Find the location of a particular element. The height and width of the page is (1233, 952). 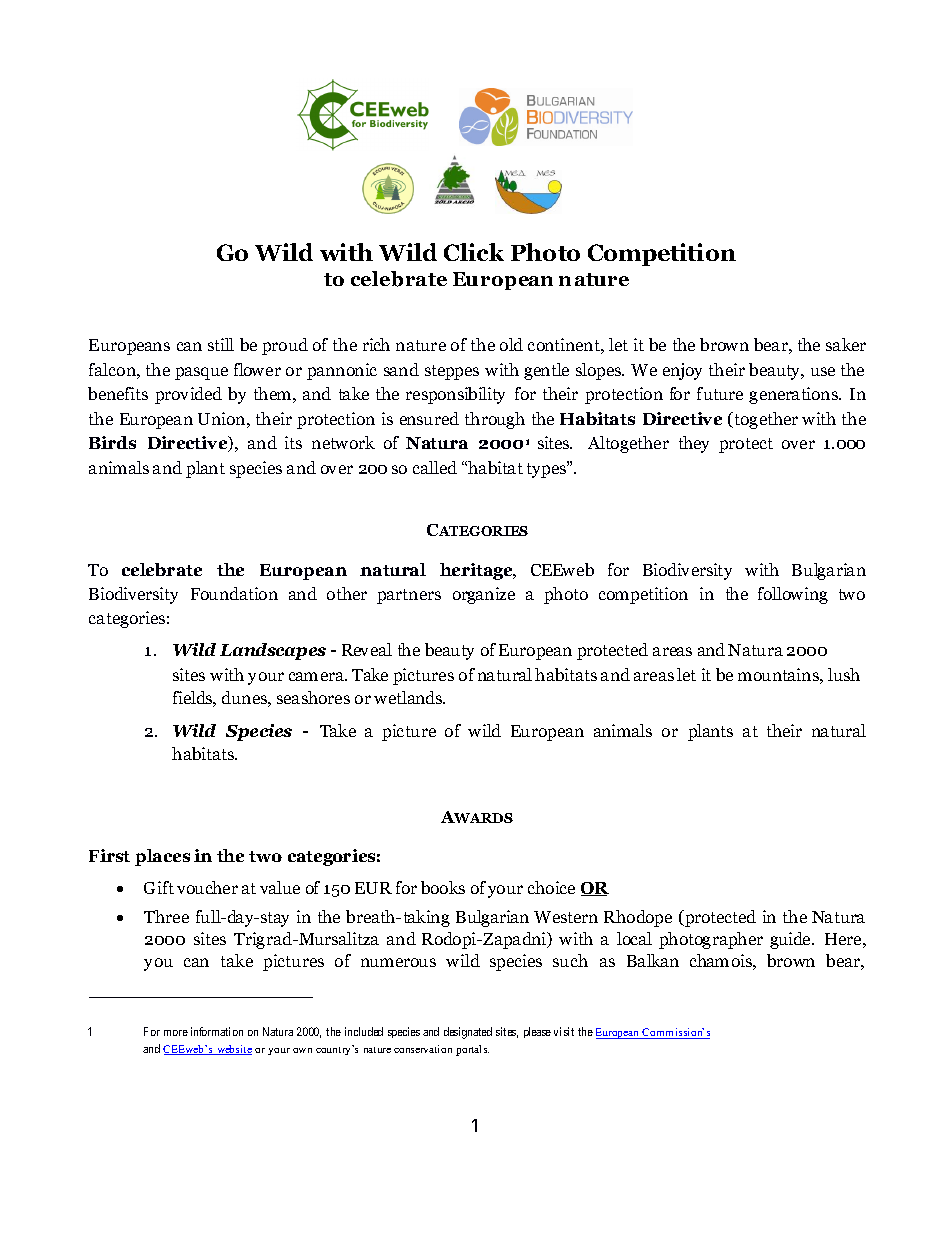

organize is located at coordinates (484, 595).
